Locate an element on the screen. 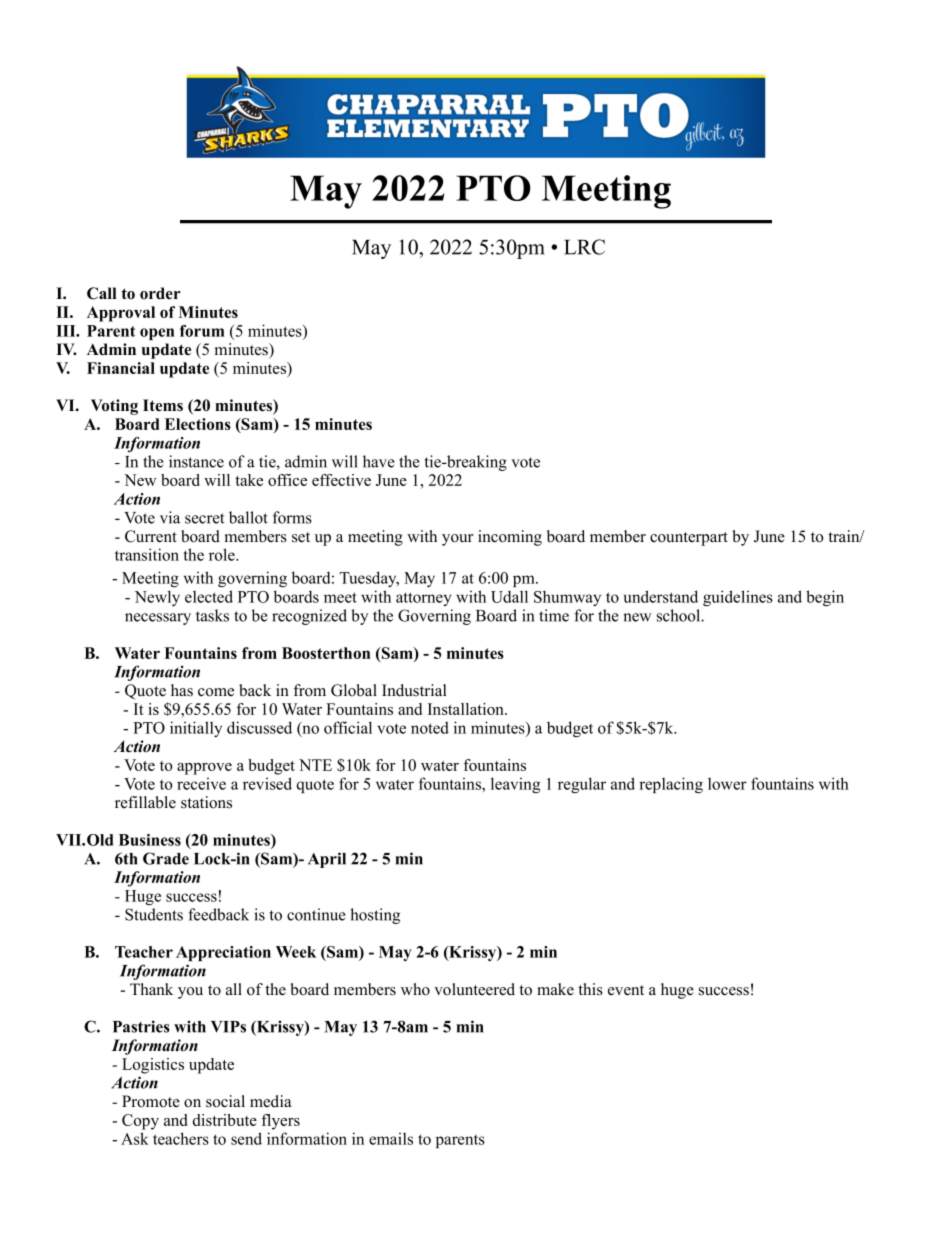 The image size is (952, 1233). distribute is located at coordinates (225, 1120).
